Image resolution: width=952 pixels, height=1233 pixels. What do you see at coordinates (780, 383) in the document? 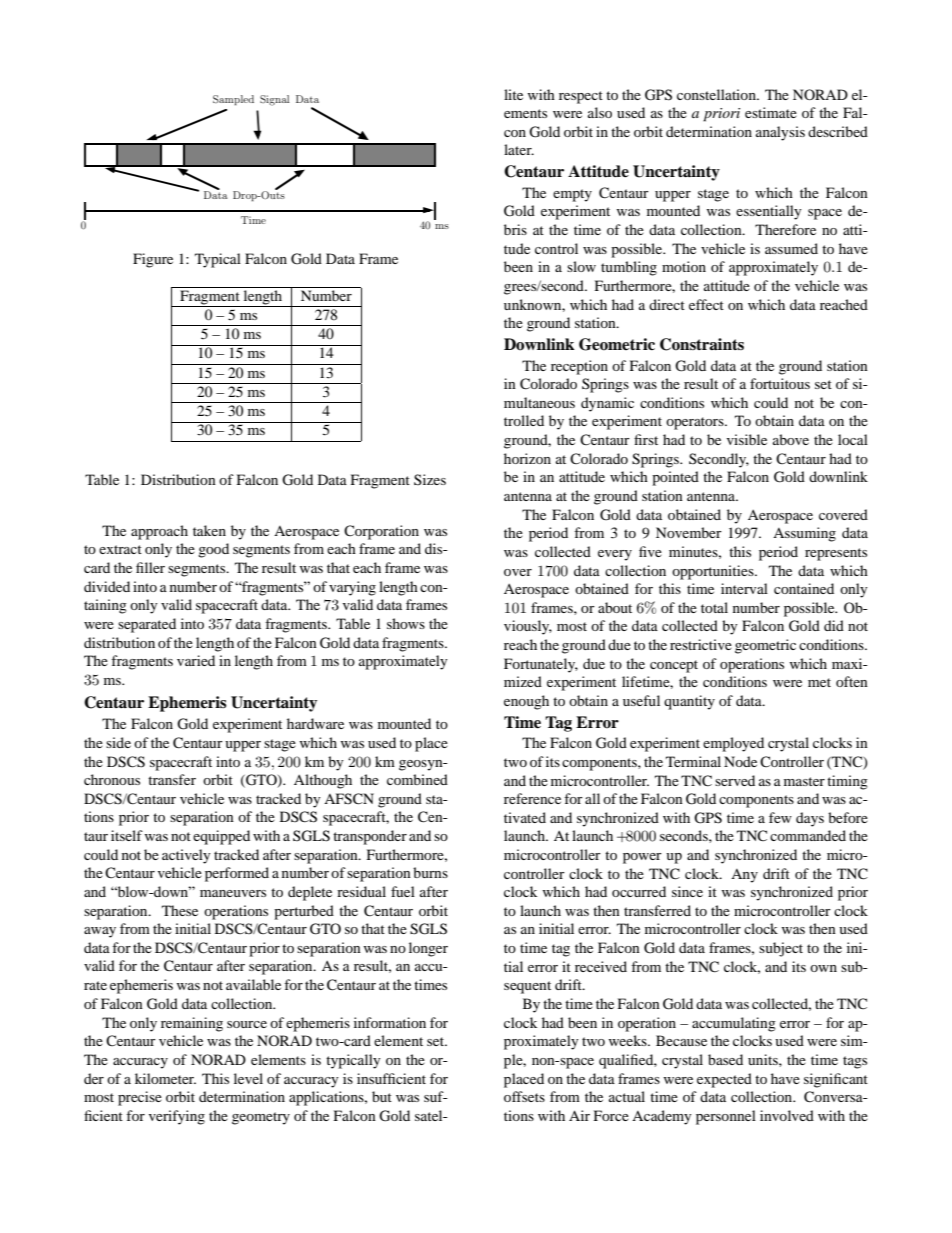
I see `fortuitous` at bounding box center [780, 383].
